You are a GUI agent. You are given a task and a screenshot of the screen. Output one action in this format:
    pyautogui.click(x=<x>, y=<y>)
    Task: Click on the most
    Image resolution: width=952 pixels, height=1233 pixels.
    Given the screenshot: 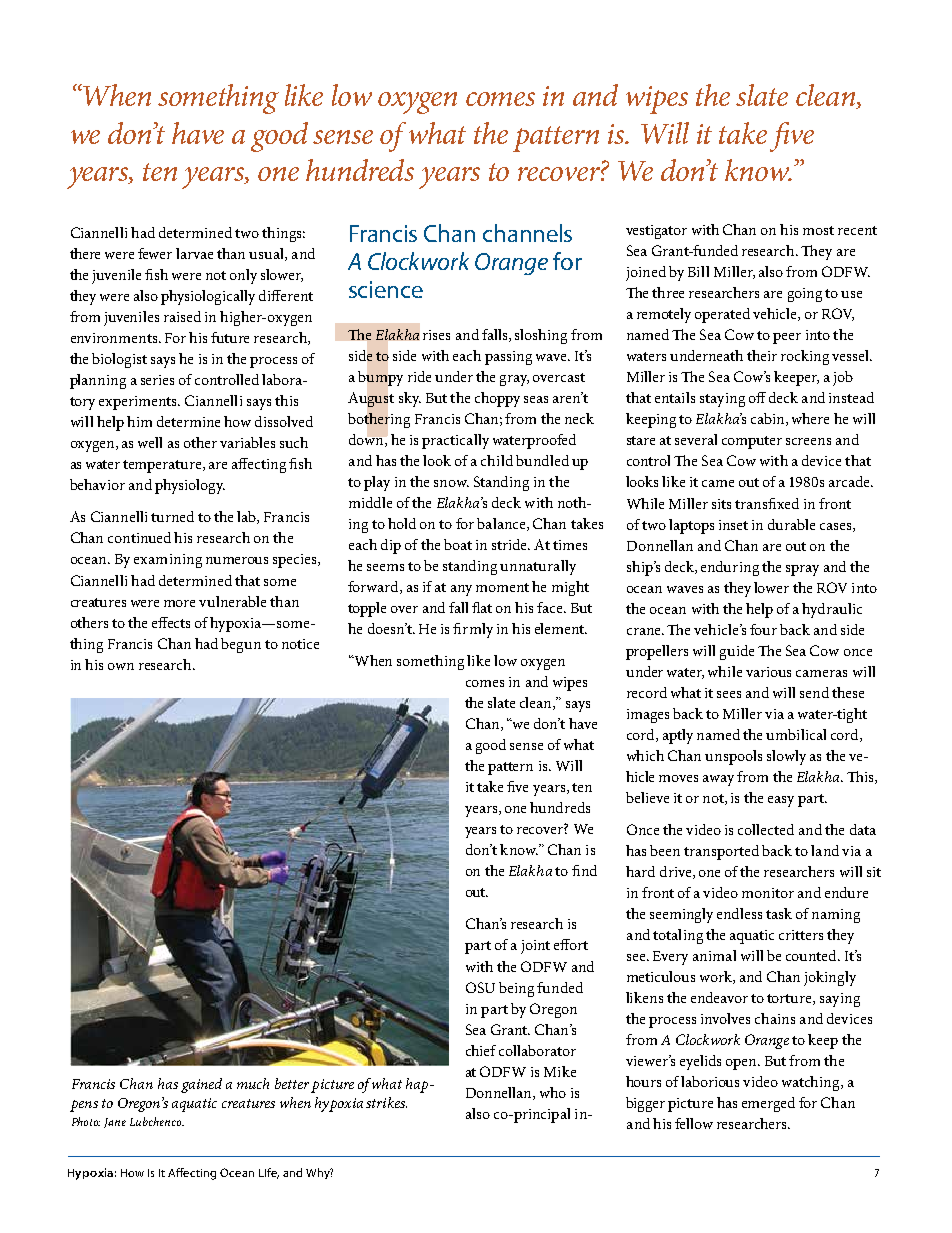 What is the action you would take?
    pyautogui.click(x=818, y=230)
